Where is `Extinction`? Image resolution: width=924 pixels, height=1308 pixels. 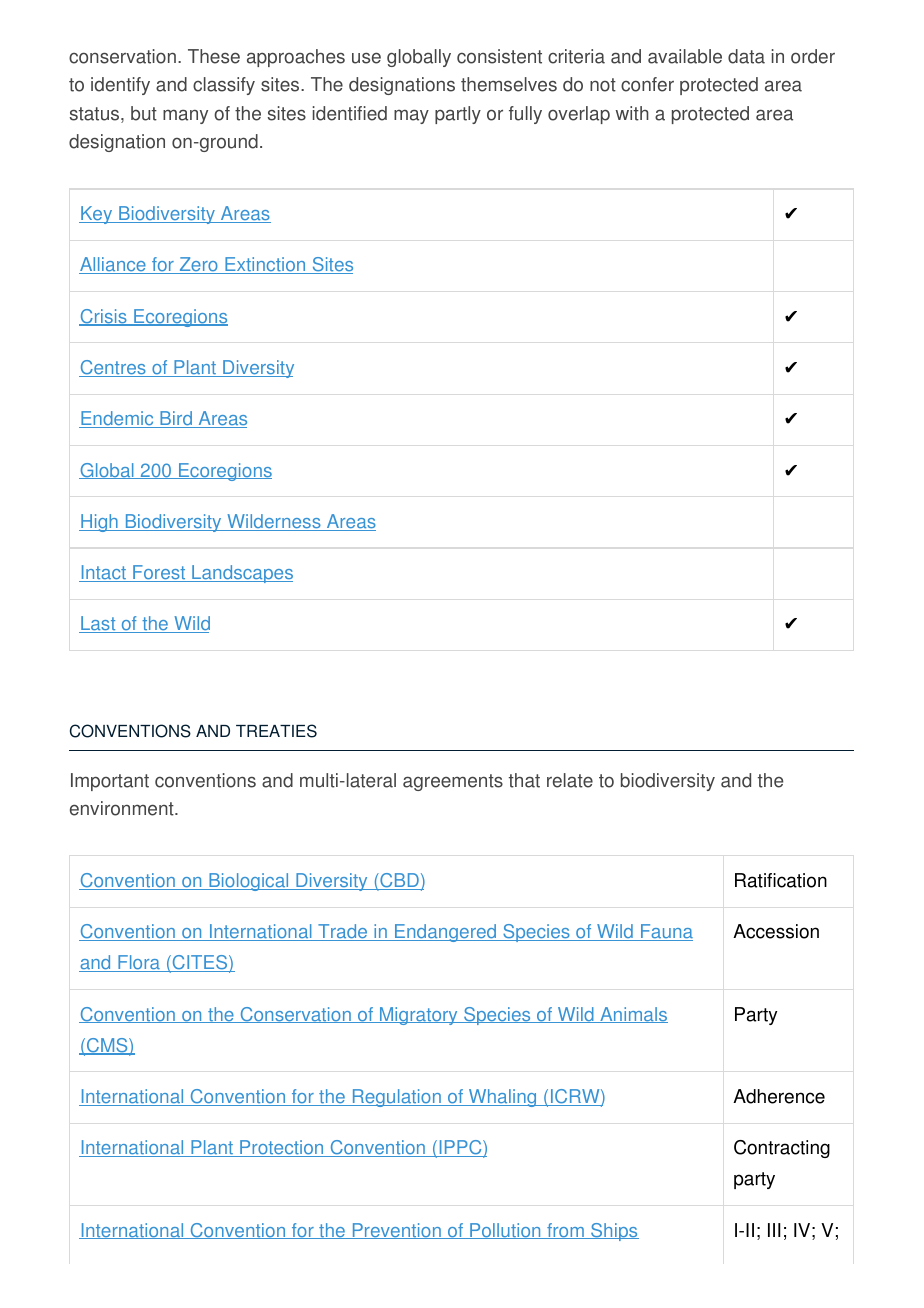 Extinction is located at coordinates (265, 265).
